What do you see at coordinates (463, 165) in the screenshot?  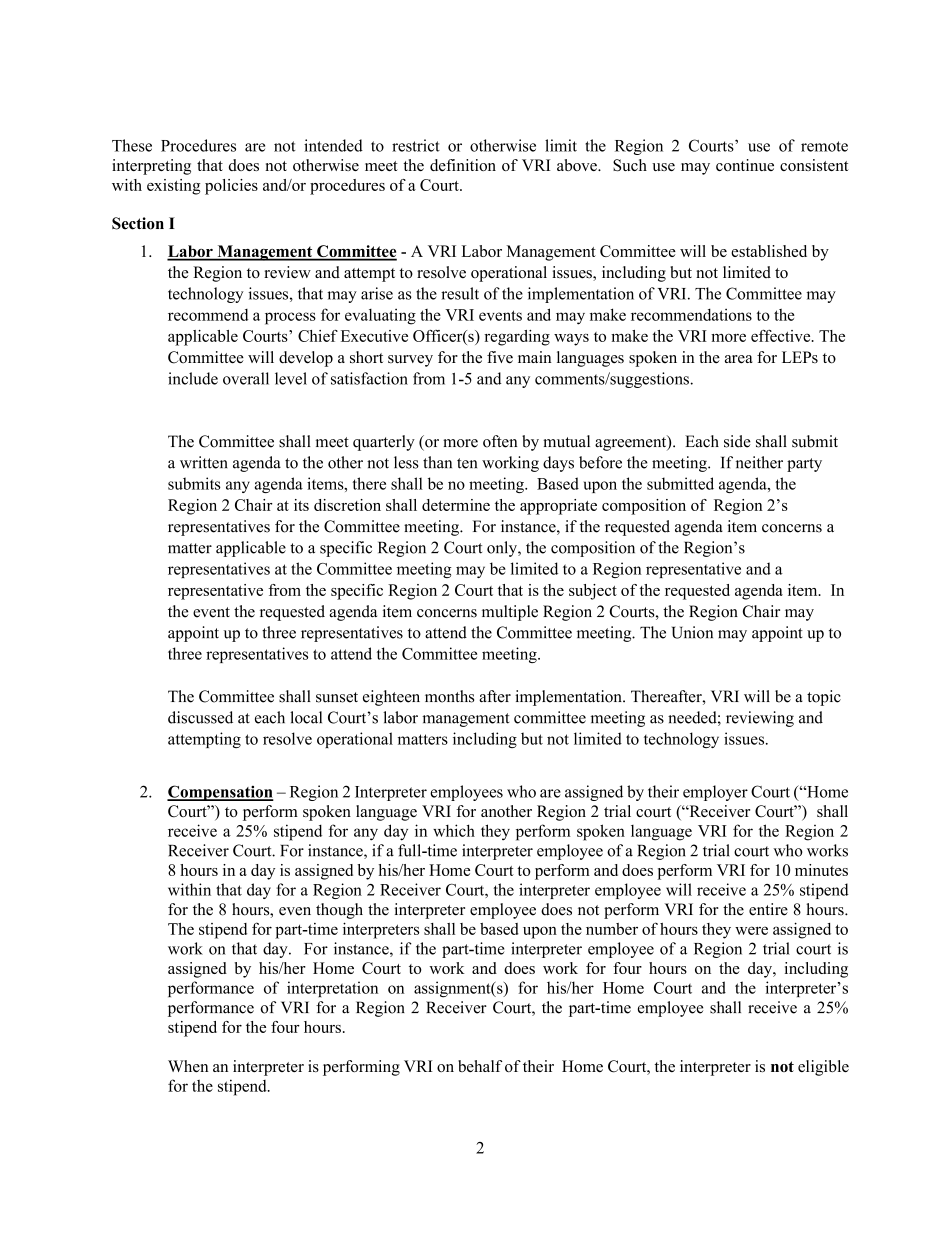 I see `definition` at bounding box center [463, 165].
